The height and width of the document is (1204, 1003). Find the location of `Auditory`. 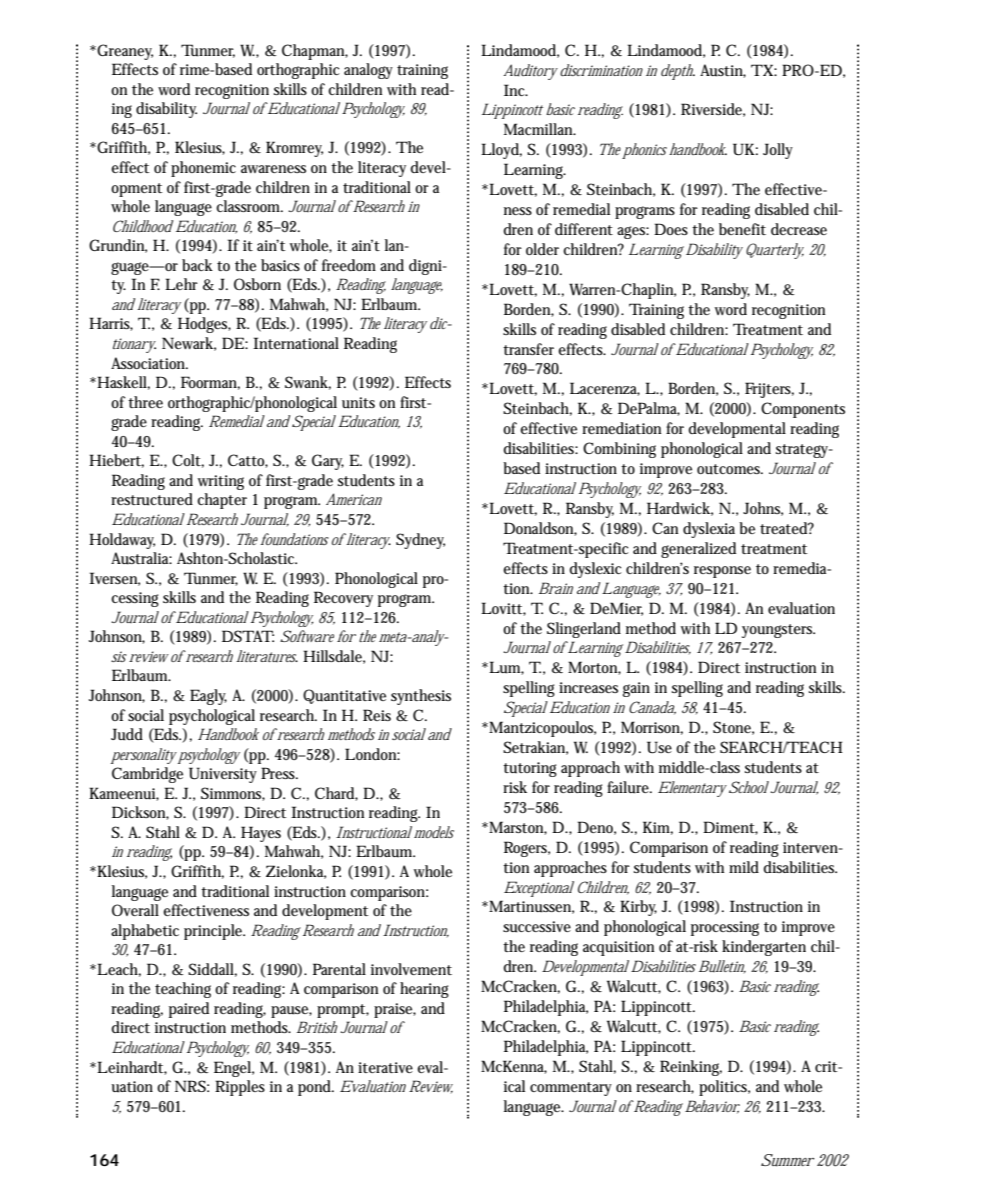

Auditory is located at coordinates (532, 72).
